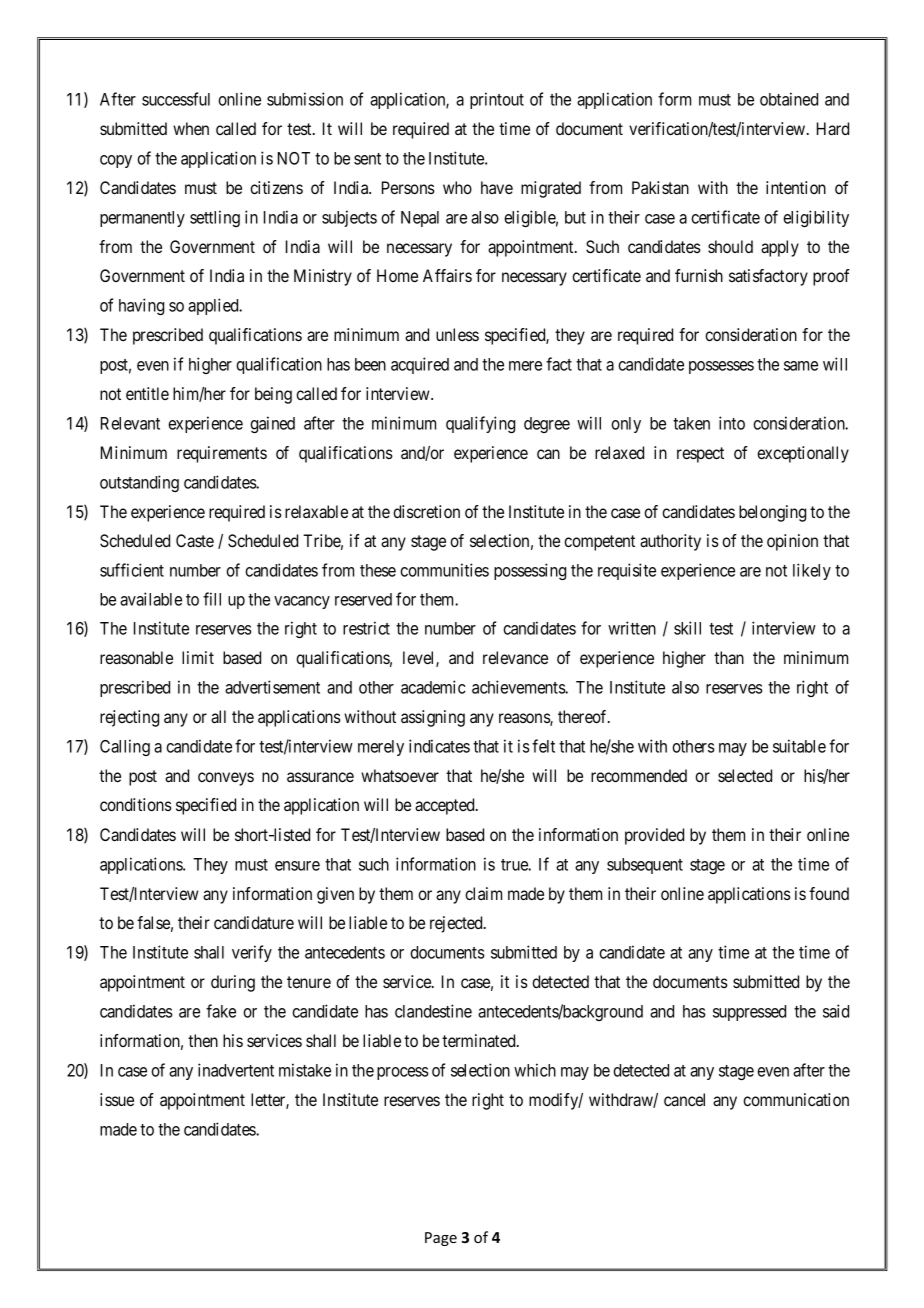  I want to click on discretion, so click(426, 511).
